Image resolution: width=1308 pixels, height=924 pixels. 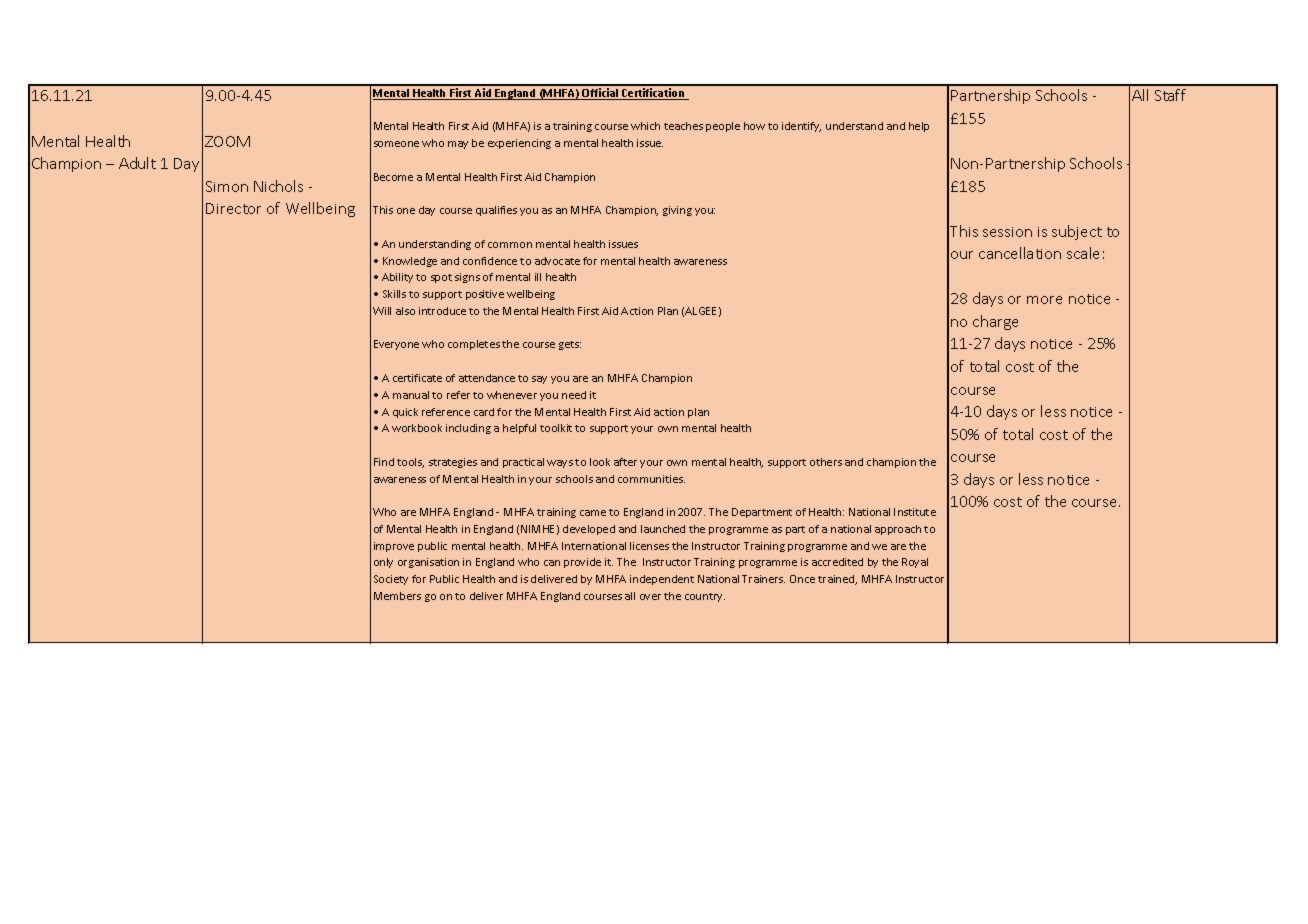 What do you see at coordinates (645, 126) in the document?
I see `which` at bounding box center [645, 126].
